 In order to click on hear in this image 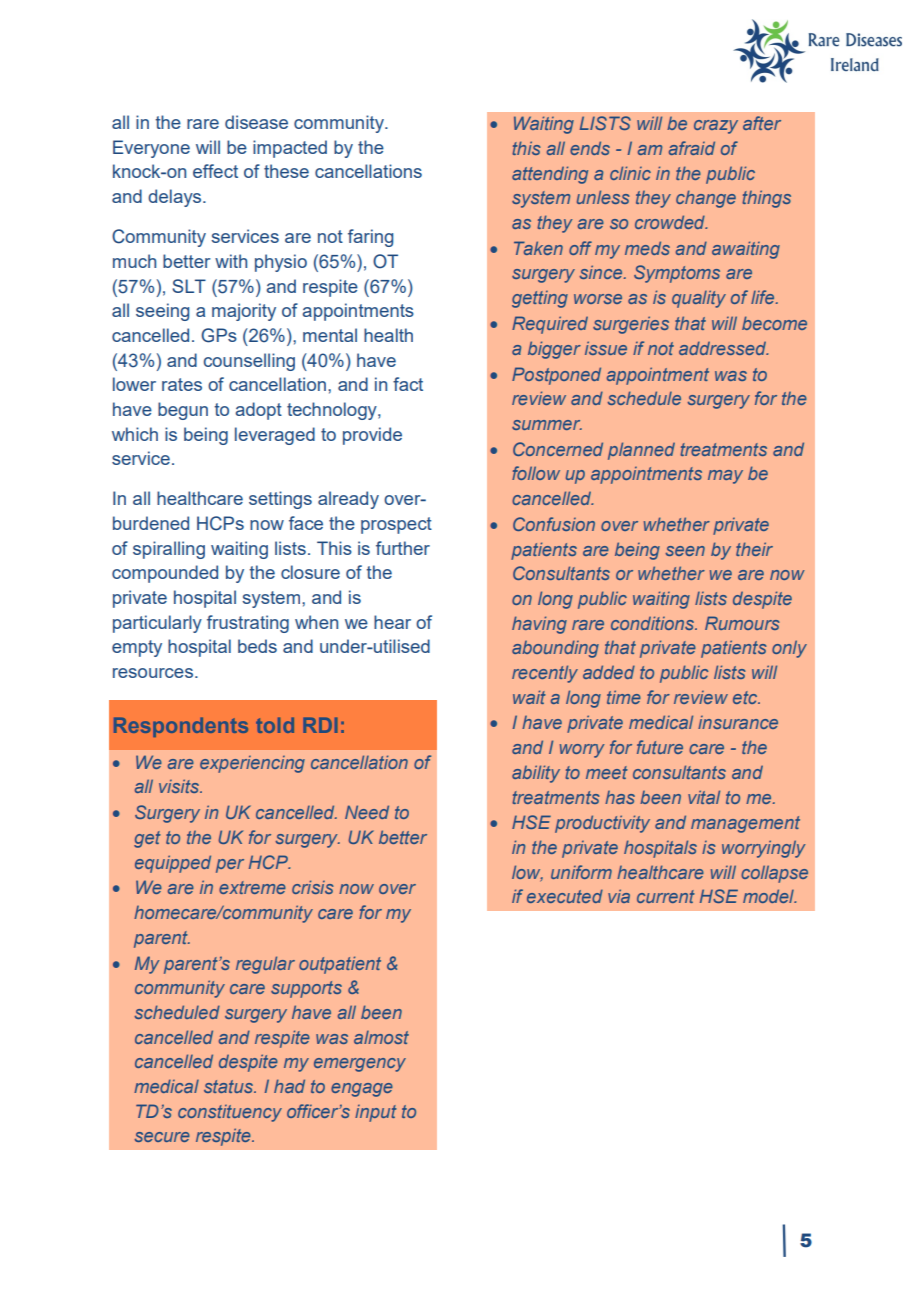, I will do `click(392, 622)`.
